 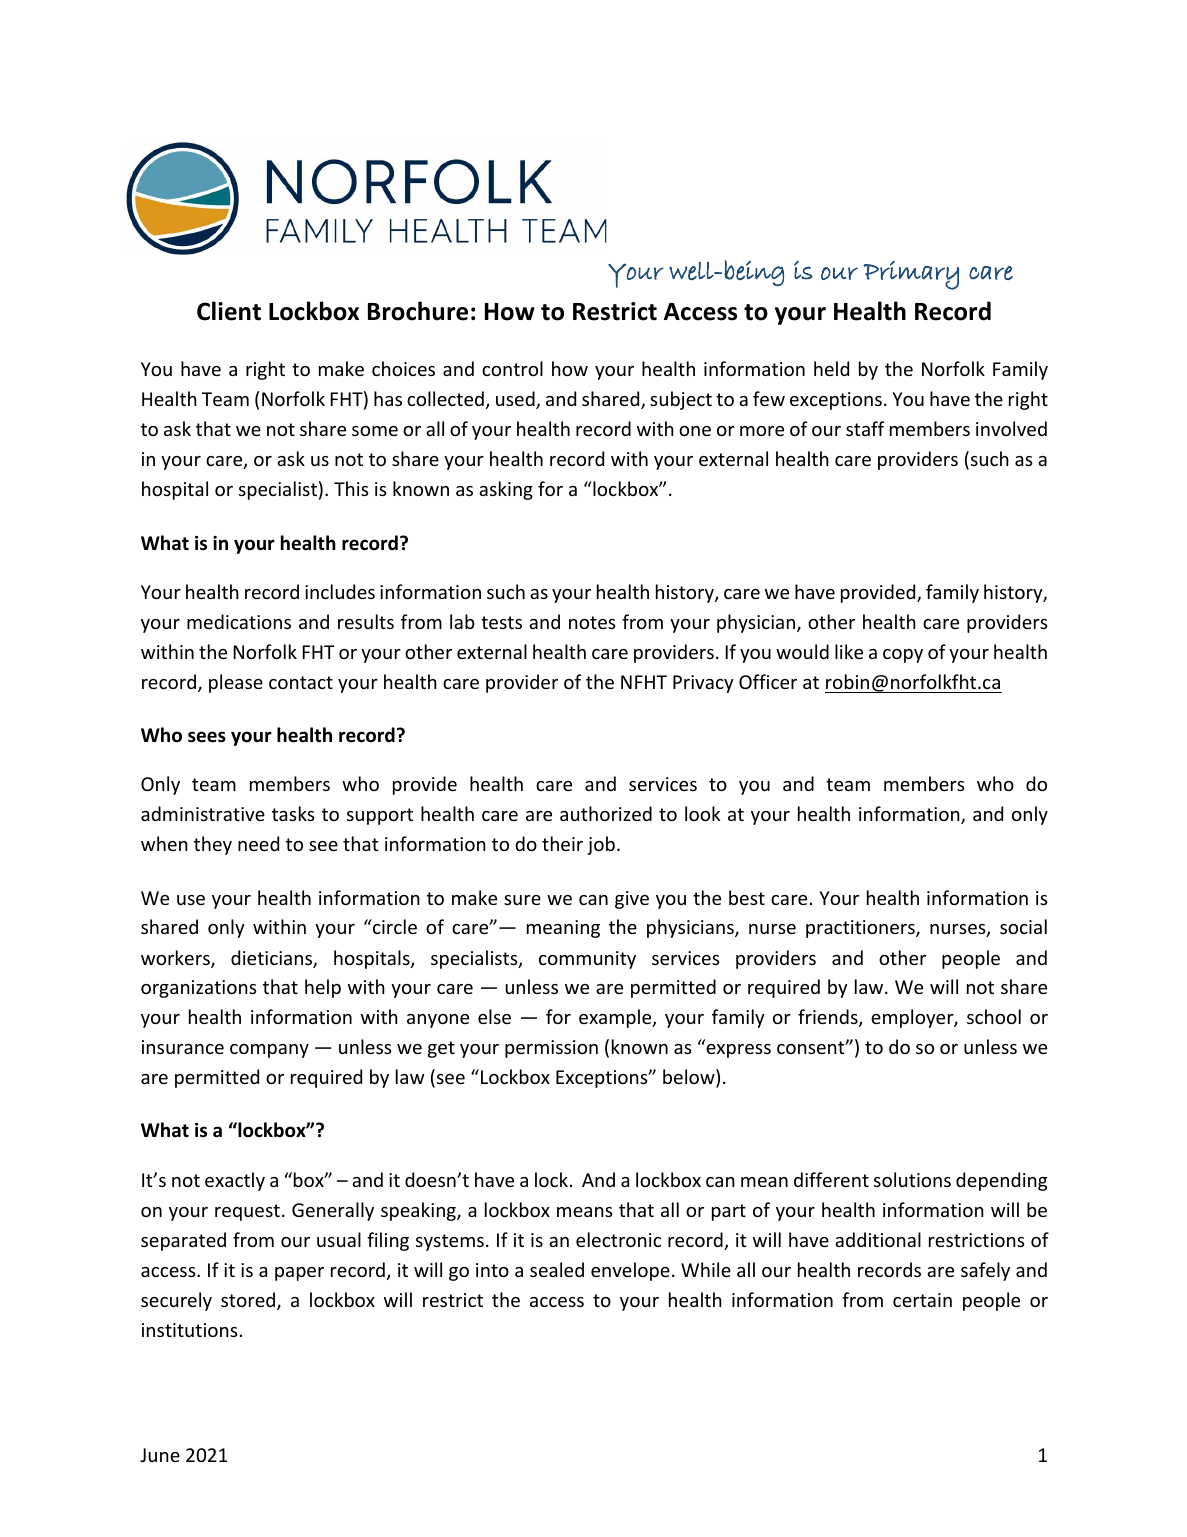 What do you see at coordinates (229, 311) in the screenshot?
I see `Client` at bounding box center [229, 311].
